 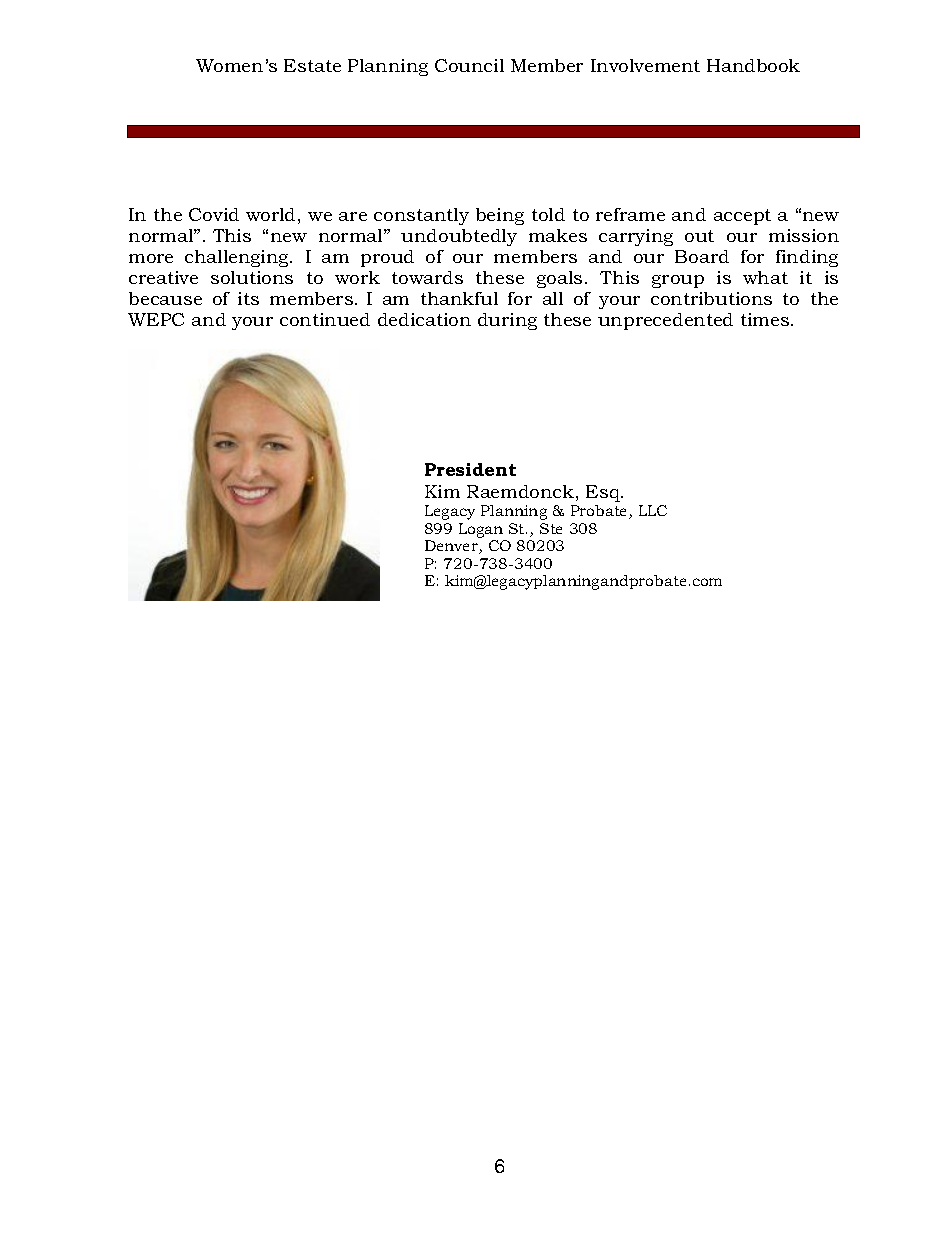 I want to click on Handbook, so click(x=753, y=65).
